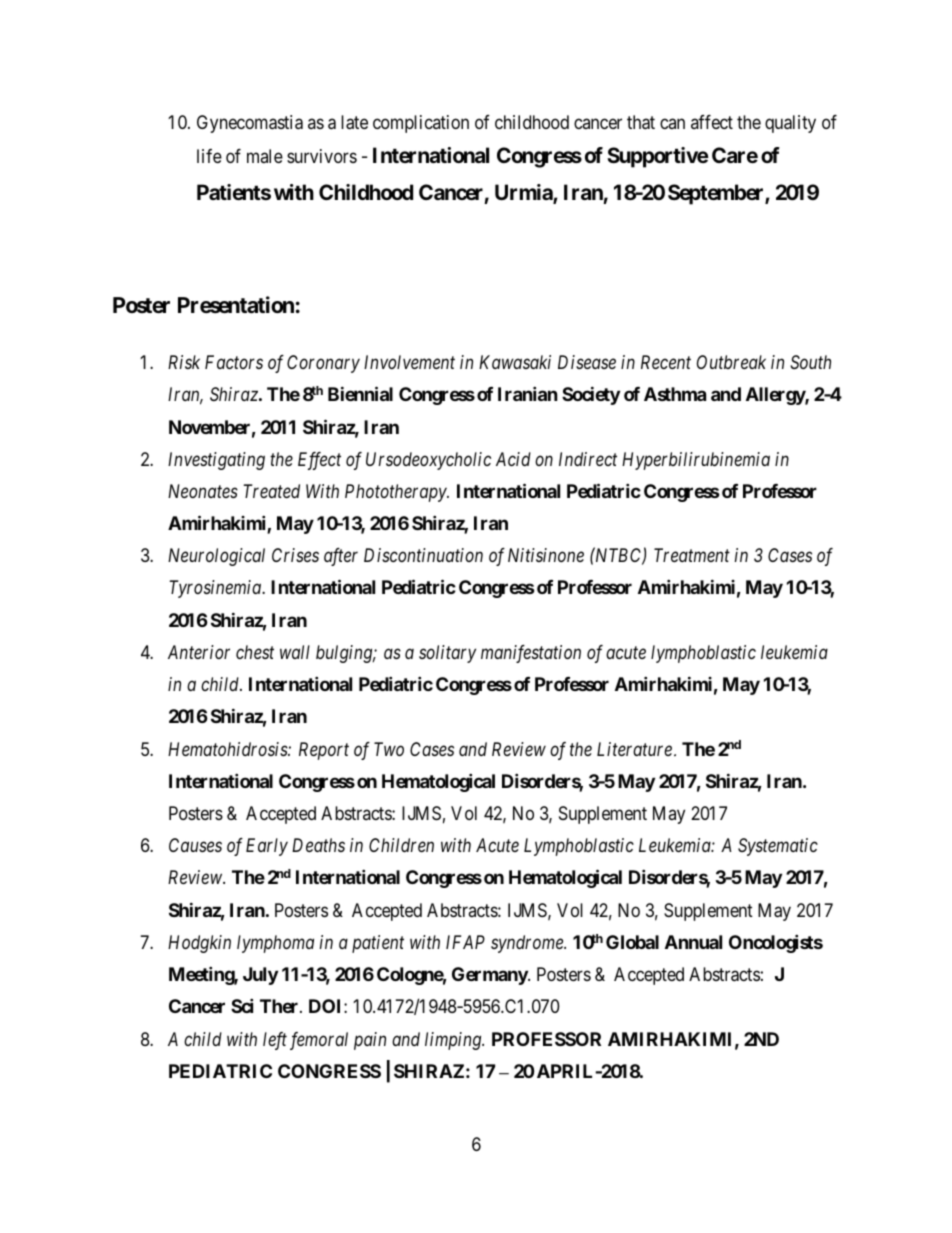 Image resolution: width=952 pixels, height=1233 pixels. Describe the element at coordinates (712, 122) in the document. I see `affect` at that location.
